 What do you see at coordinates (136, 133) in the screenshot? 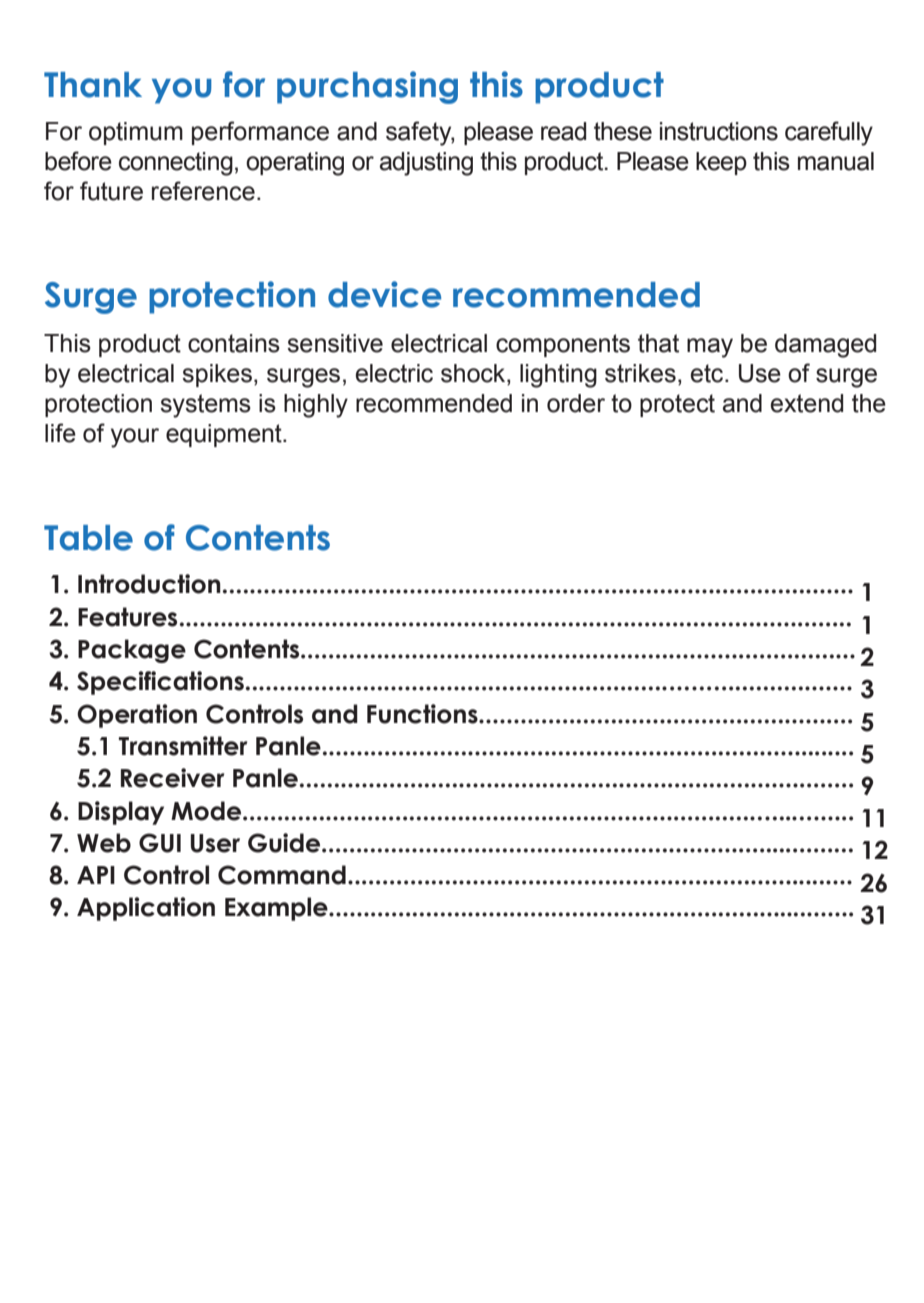
I see `optimum` at bounding box center [136, 133].
